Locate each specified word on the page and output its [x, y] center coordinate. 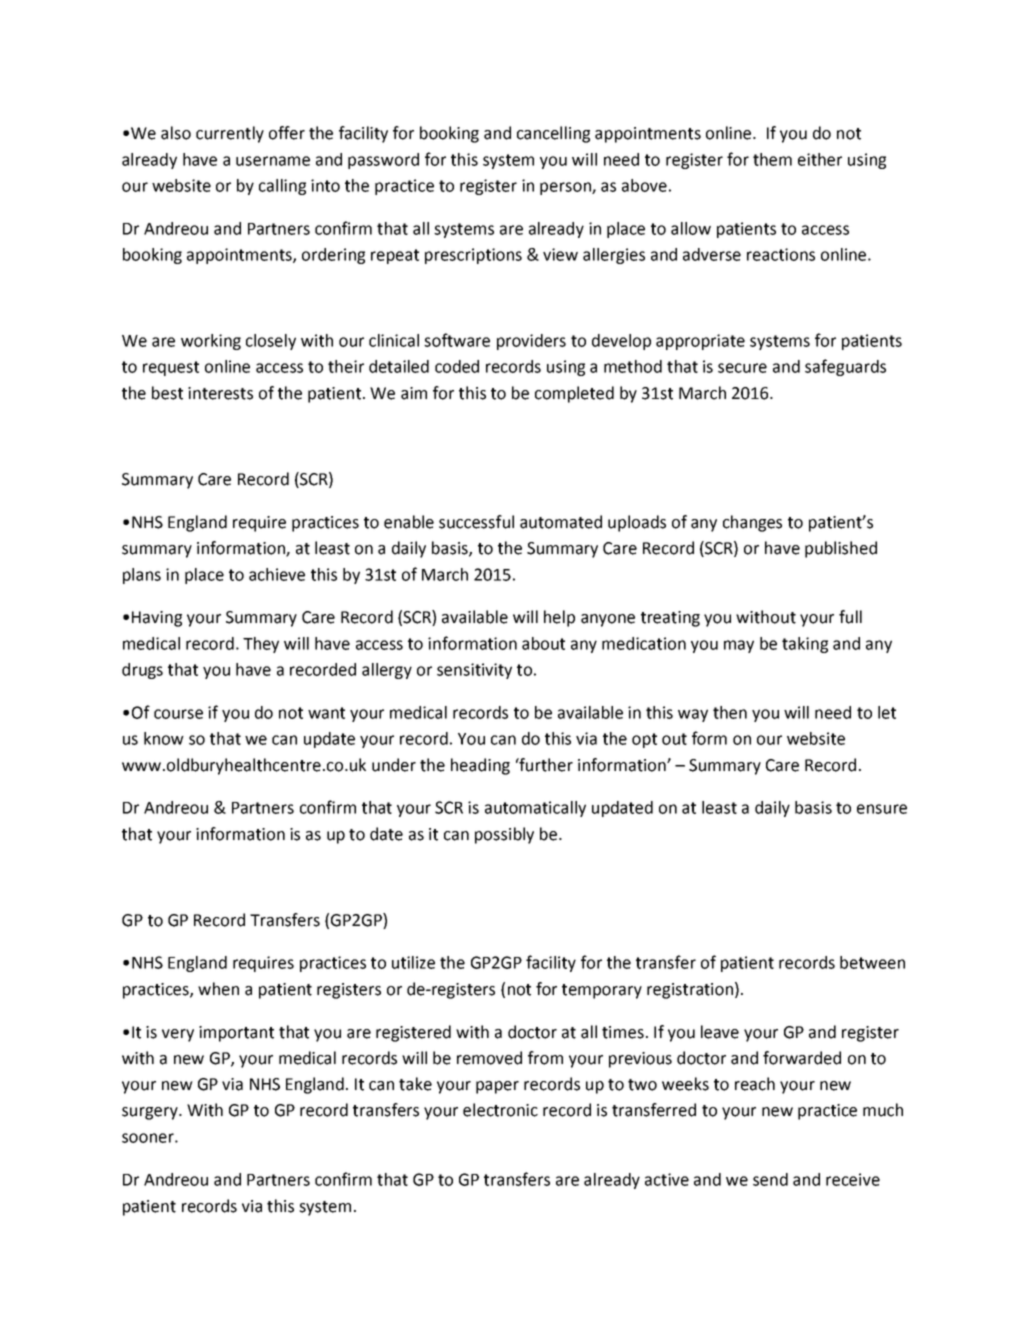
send [770, 1179]
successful [476, 522]
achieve [277, 574]
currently [230, 134]
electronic [500, 1110]
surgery [151, 1113]
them [772, 159]
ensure [882, 809]
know [164, 738]
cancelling [553, 134]
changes [752, 523]
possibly [504, 835]
